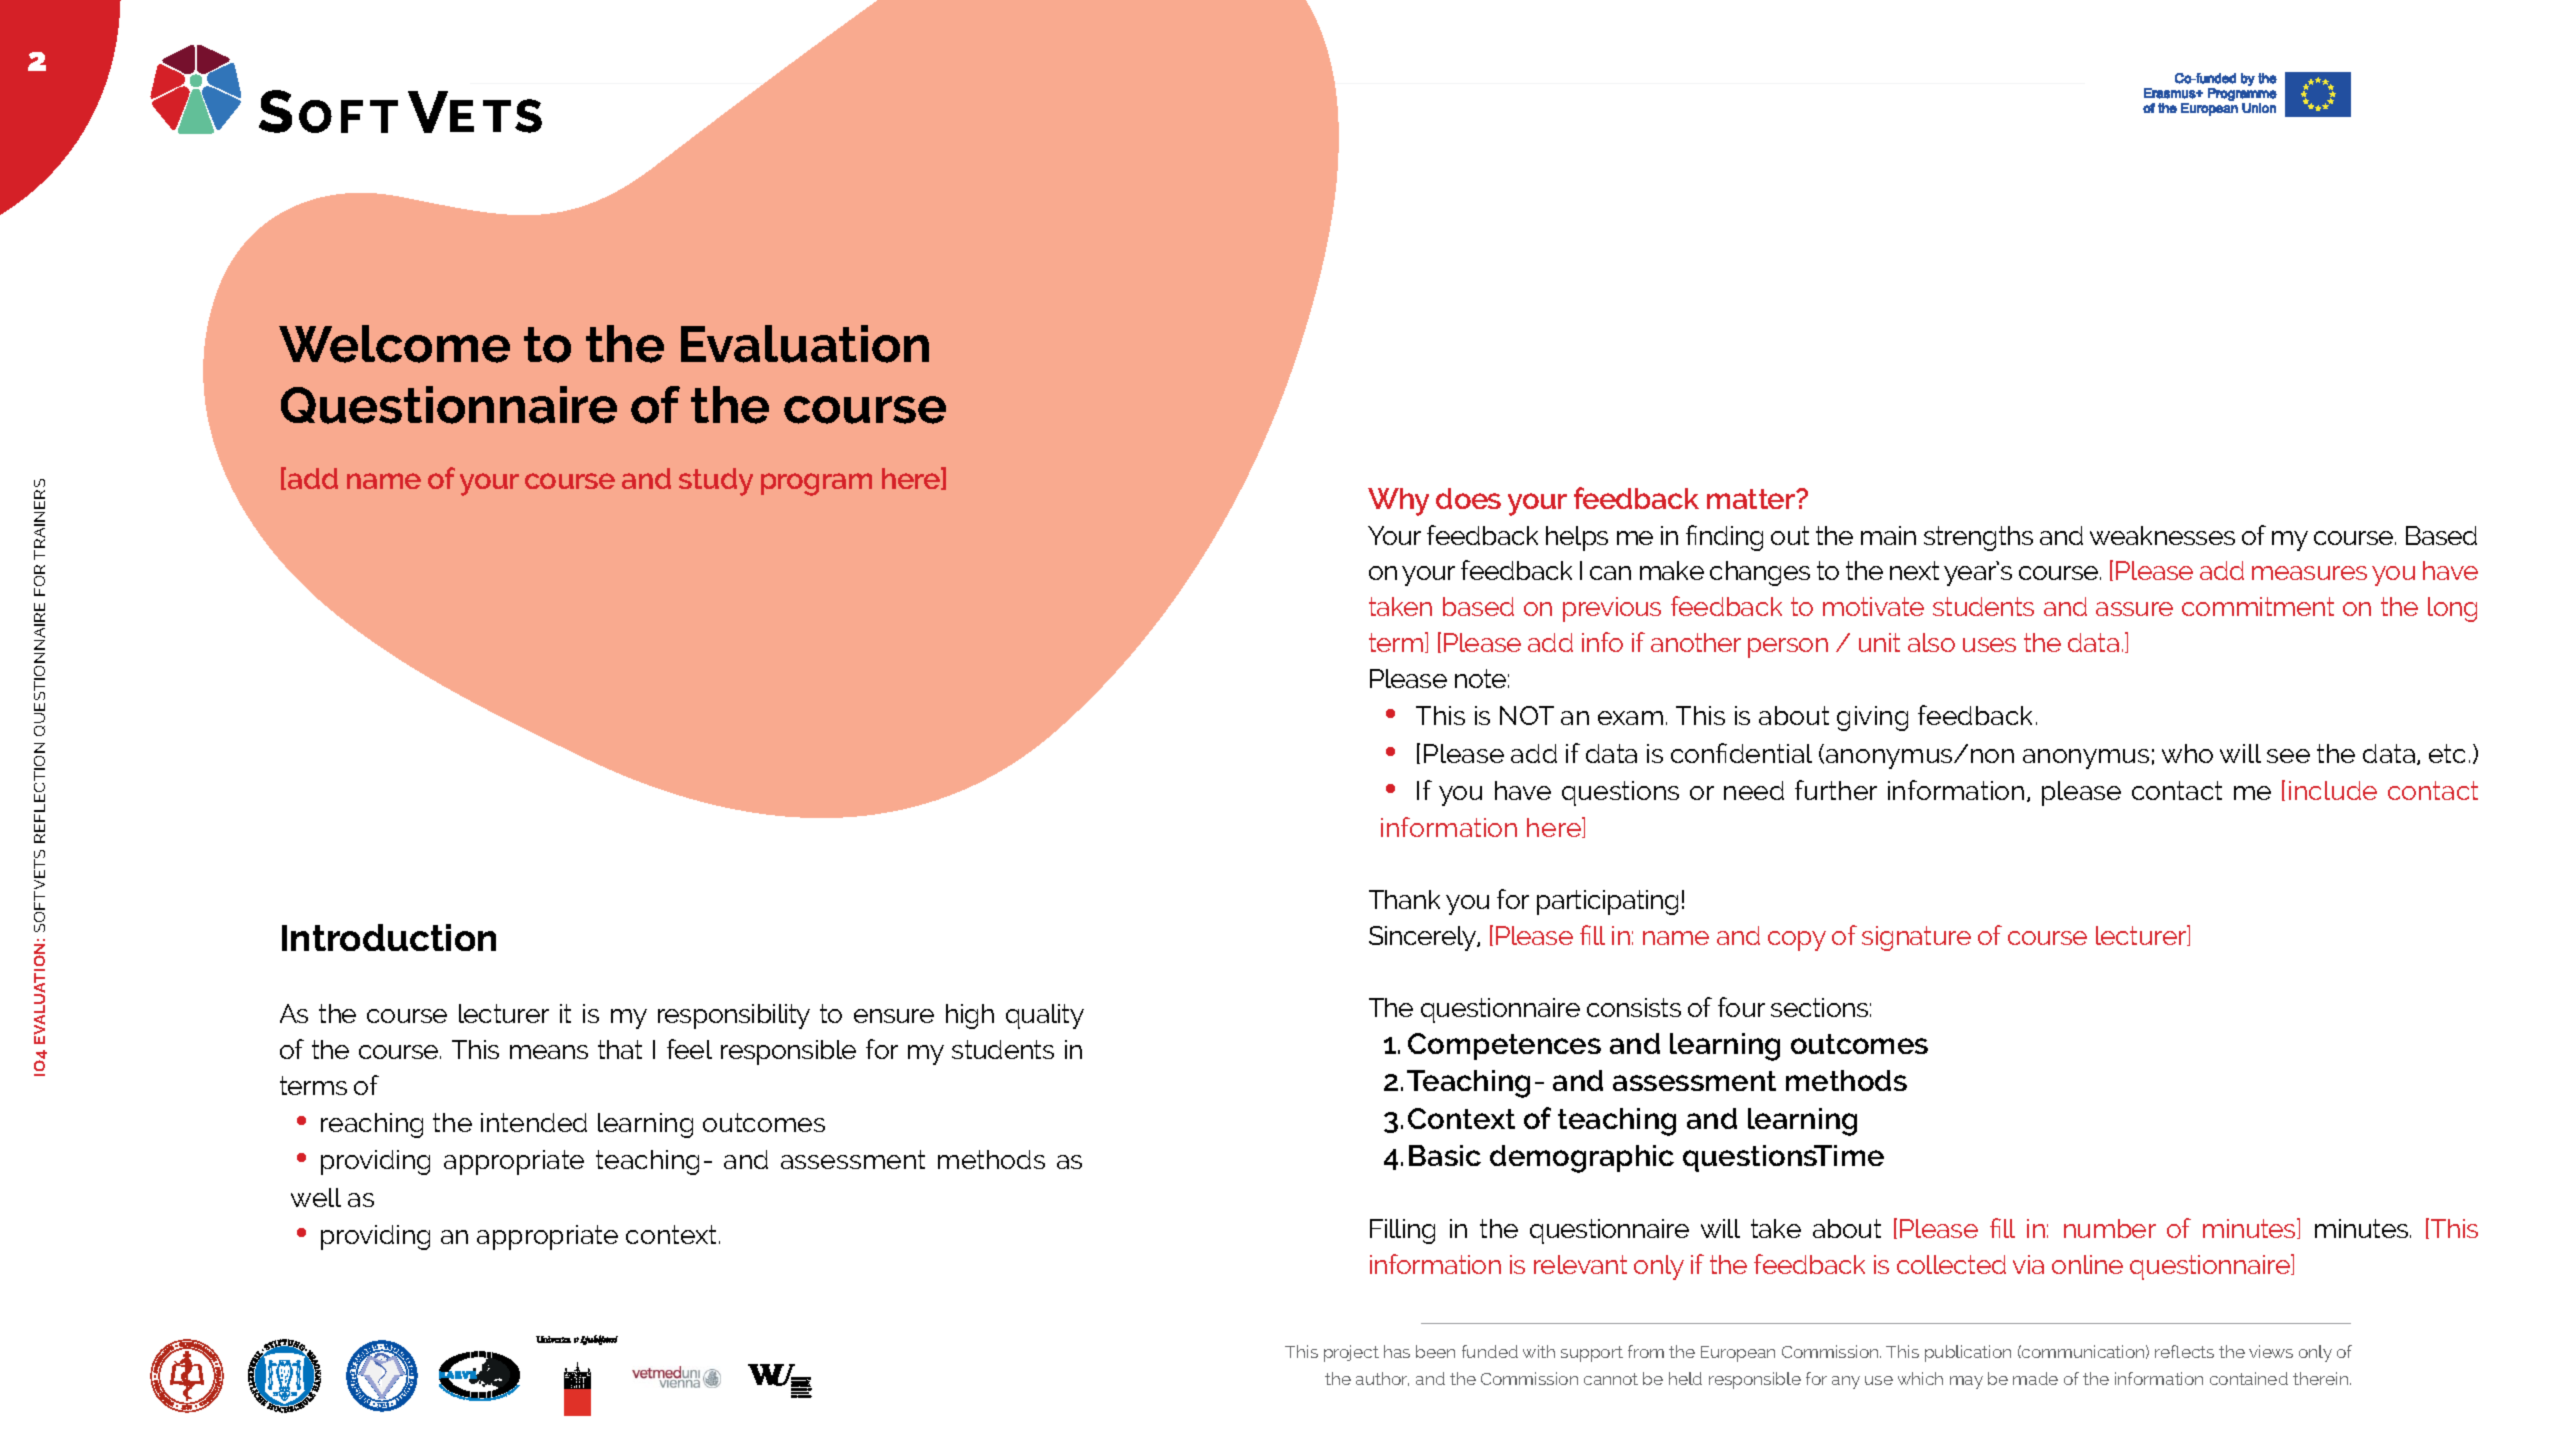 The image size is (2555, 1437). What do you see at coordinates (394, 344) in the page?
I see `Welcome` at bounding box center [394, 344].
